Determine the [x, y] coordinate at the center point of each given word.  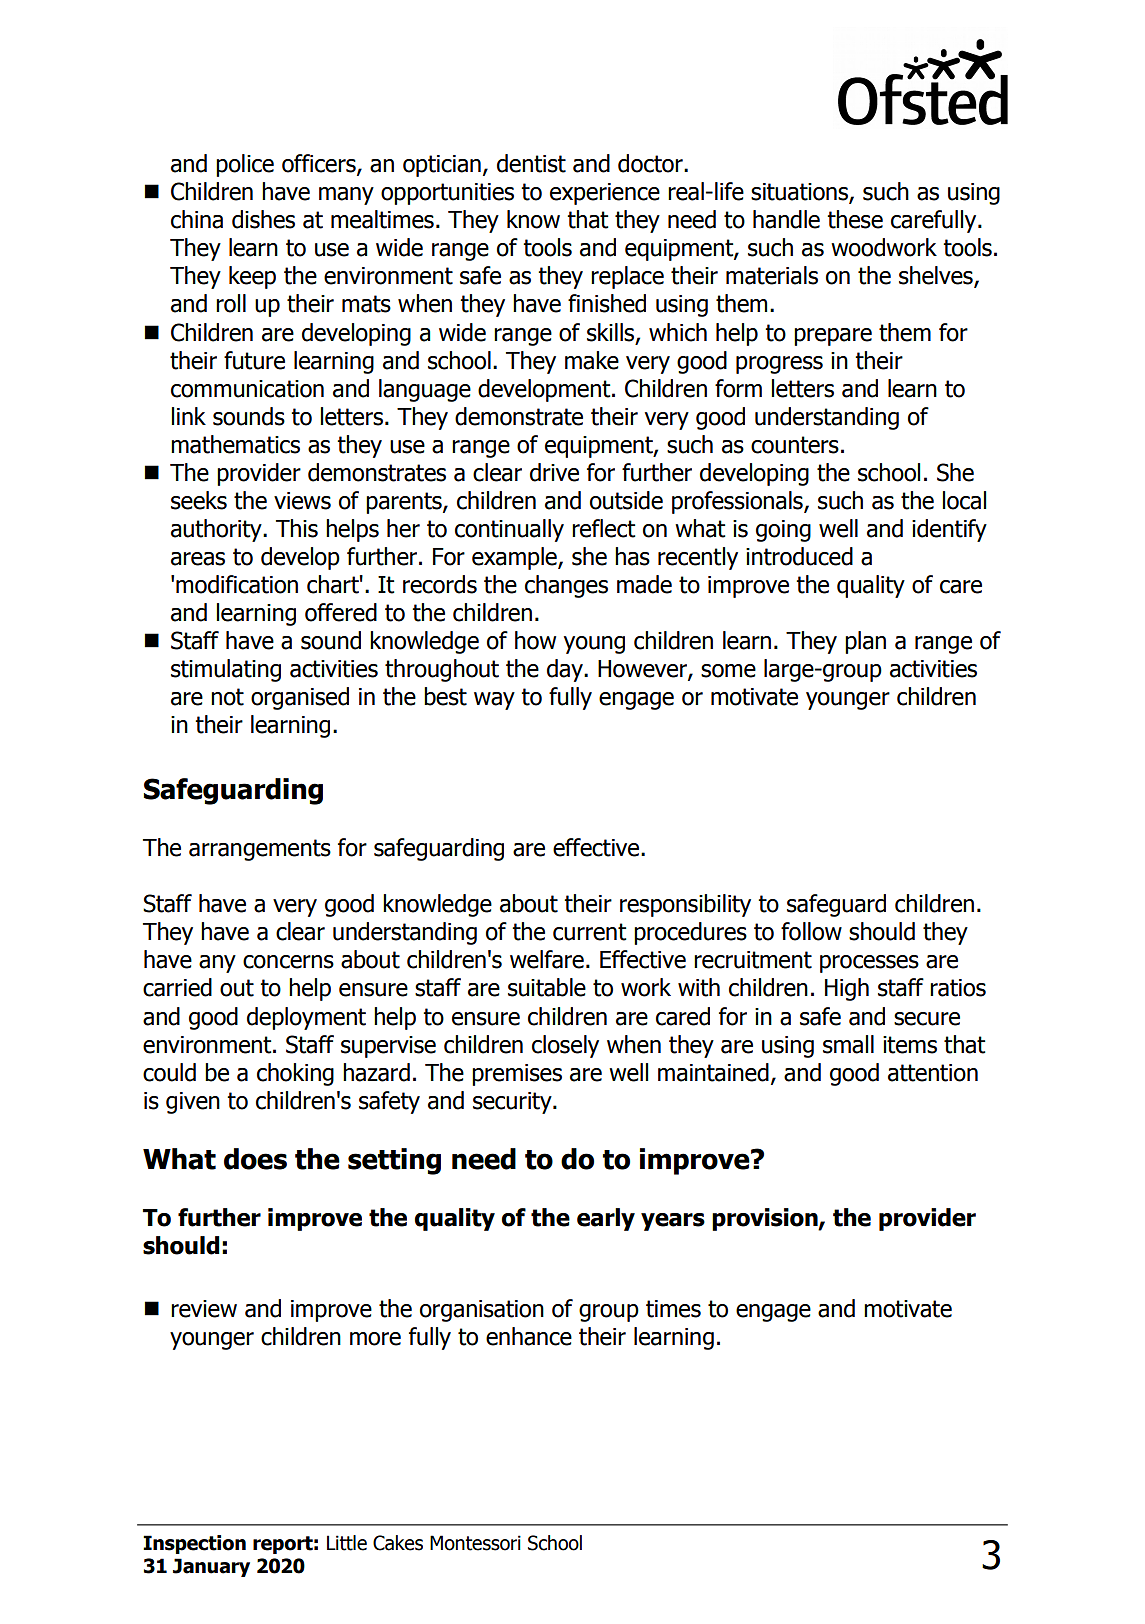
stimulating [226, 670]
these [855, 219]
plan [865, 642]
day [566, 670]
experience [605, 194]
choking [295, 1074]
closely [565, 1046]
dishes [263, 219]
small [848, 1044]
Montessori [475, 1543]
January [211, 1567]
